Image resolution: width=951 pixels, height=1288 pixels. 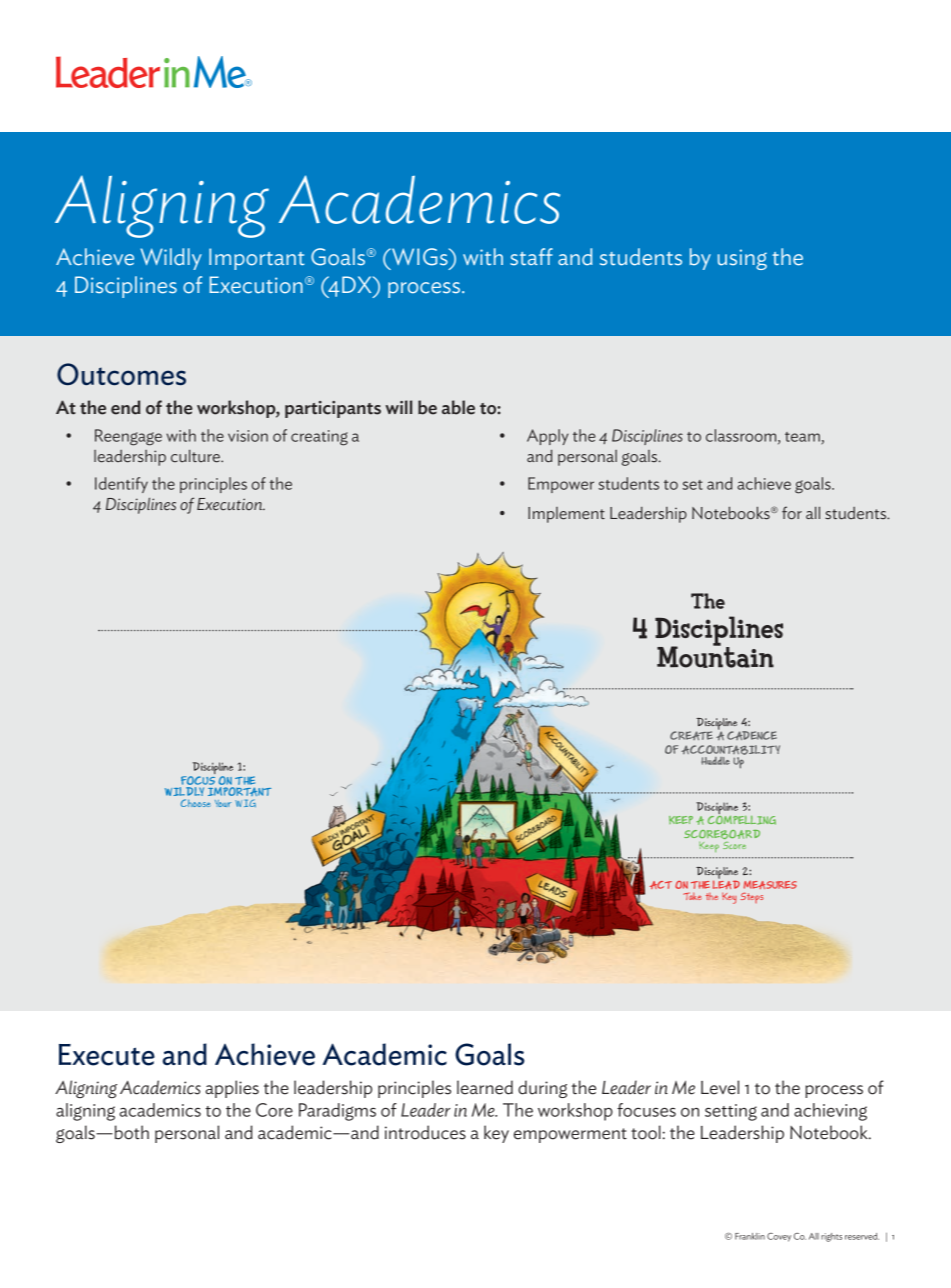 What do you see at coordinates (742, 259) in the document?
I see `using` at bounding box center [742, 259].
